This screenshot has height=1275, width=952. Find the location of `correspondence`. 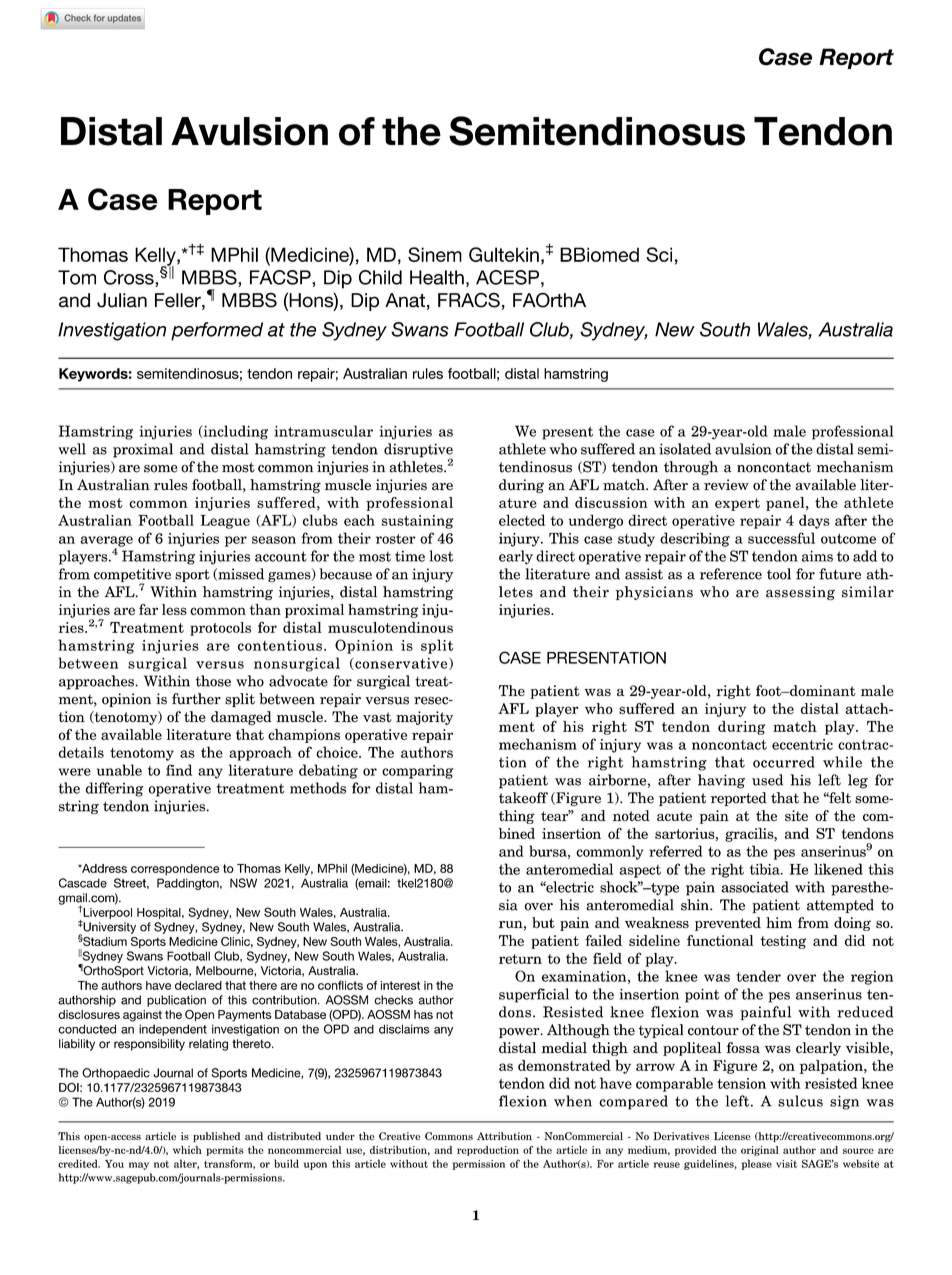

correspondence is located at coordinates (175, 870).
